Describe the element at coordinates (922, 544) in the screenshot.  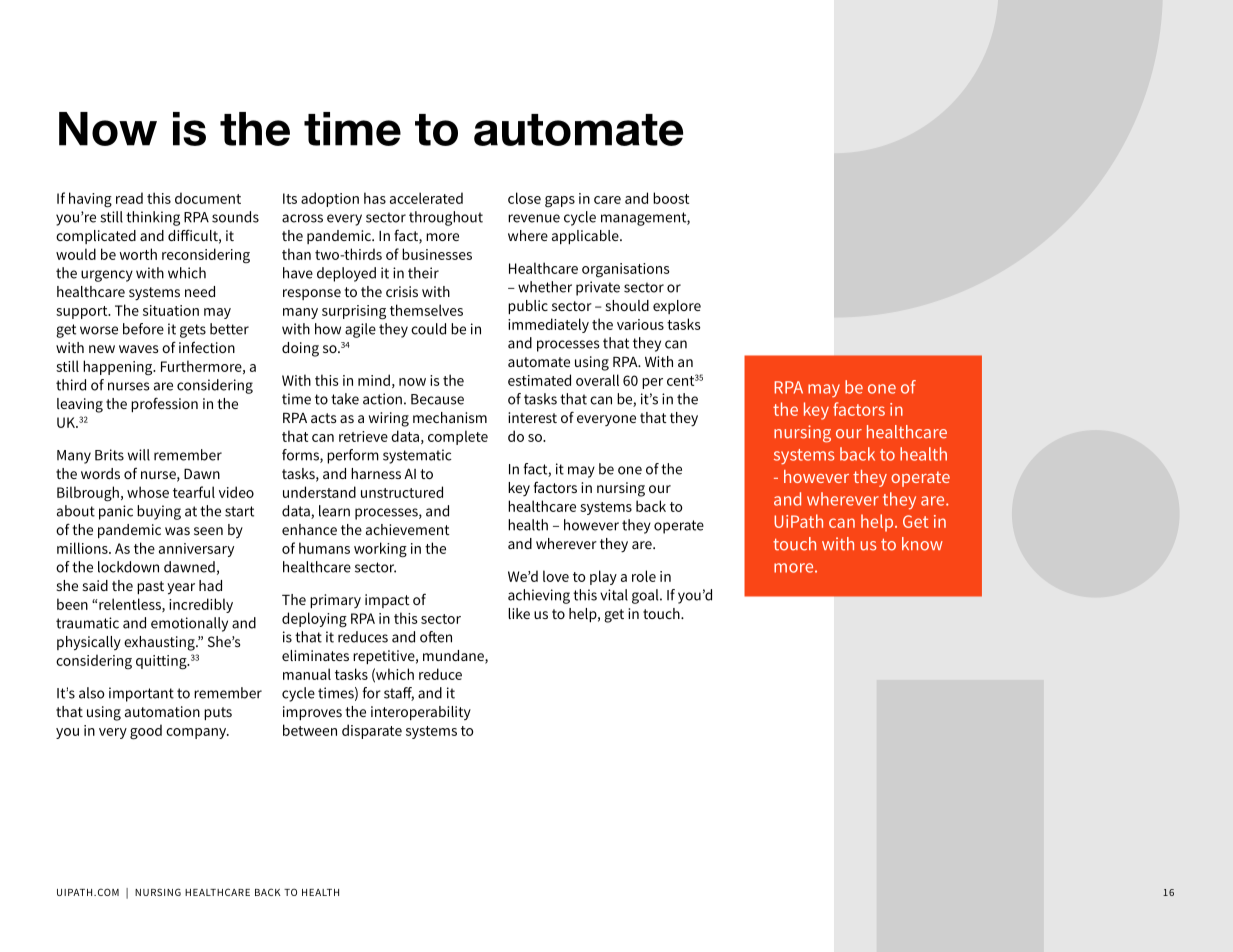
I see `know` at that location.
